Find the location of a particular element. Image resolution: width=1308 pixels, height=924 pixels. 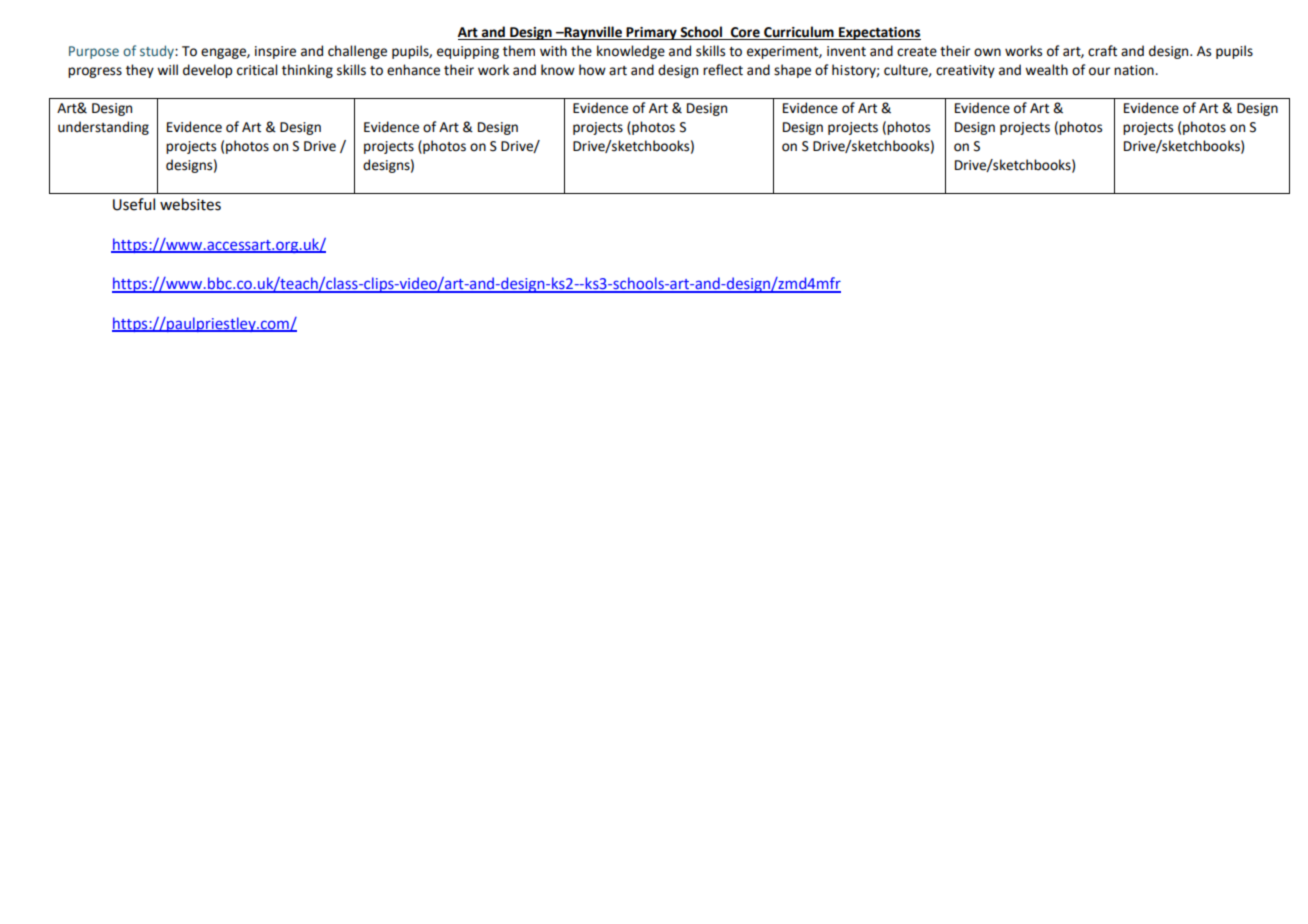

creativity is located at coordinates (965, 71).
